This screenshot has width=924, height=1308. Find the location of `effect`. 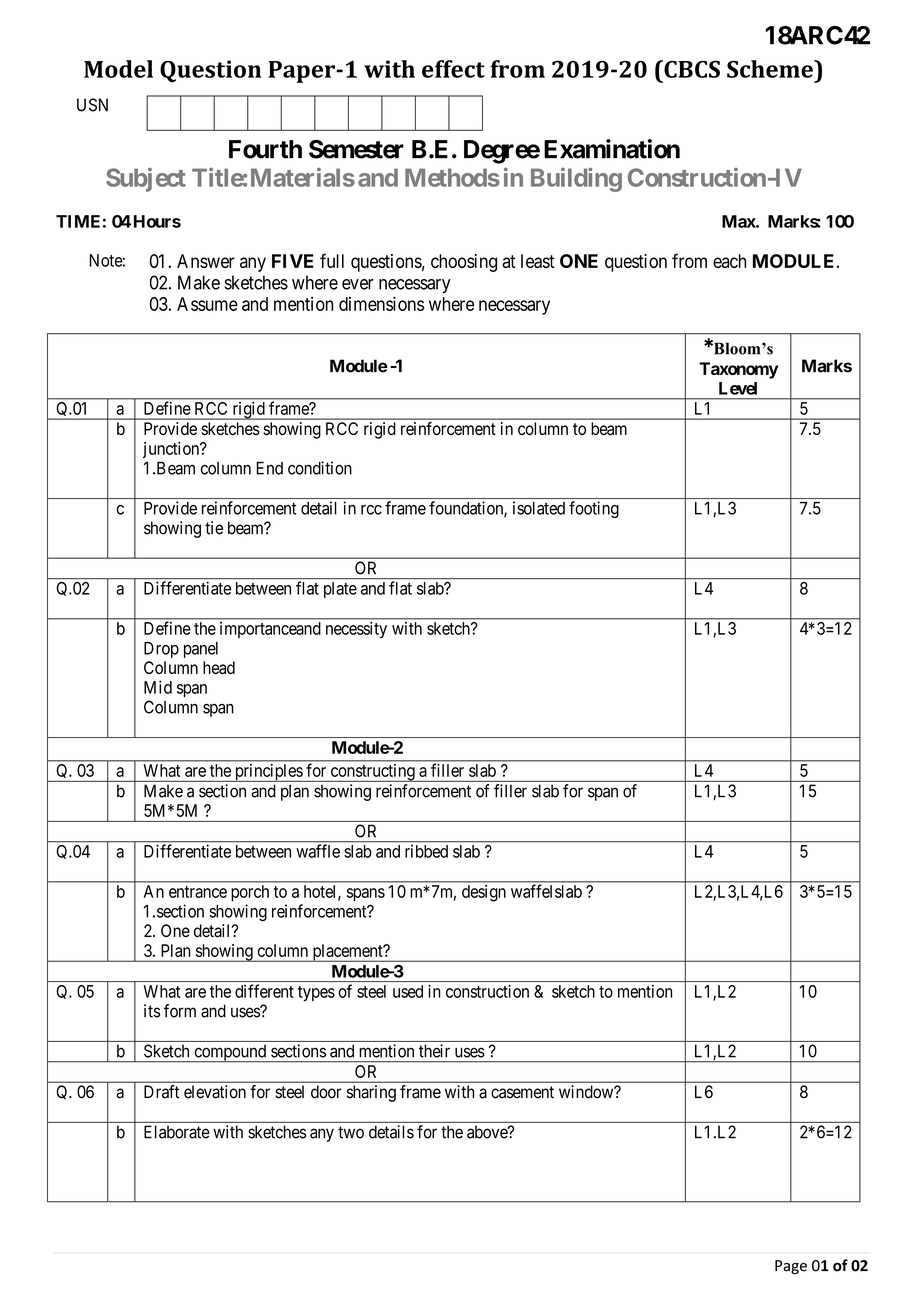

effect is located at coordinates (453, 69).
